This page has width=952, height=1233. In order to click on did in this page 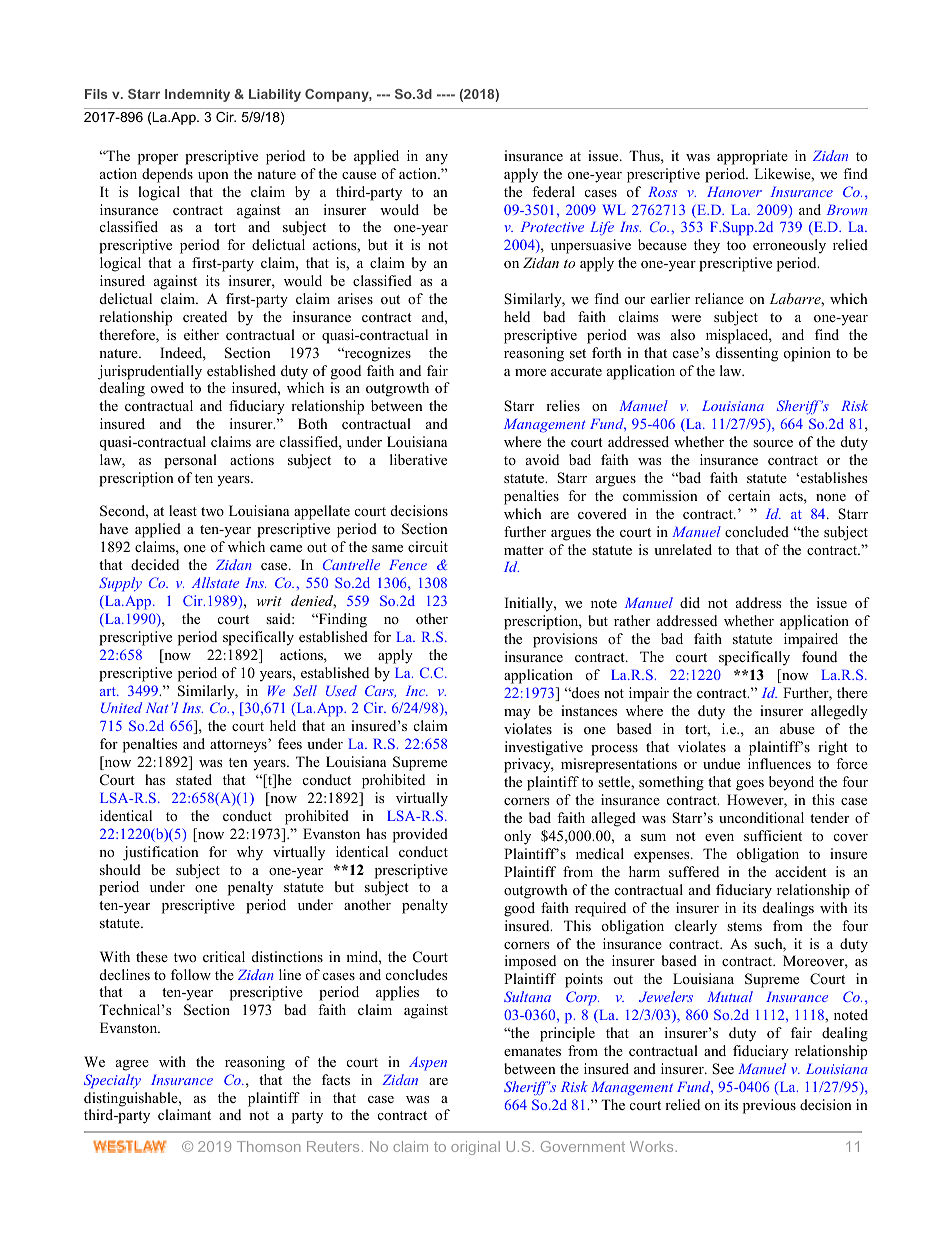, I will do `click(690, 602)`.
